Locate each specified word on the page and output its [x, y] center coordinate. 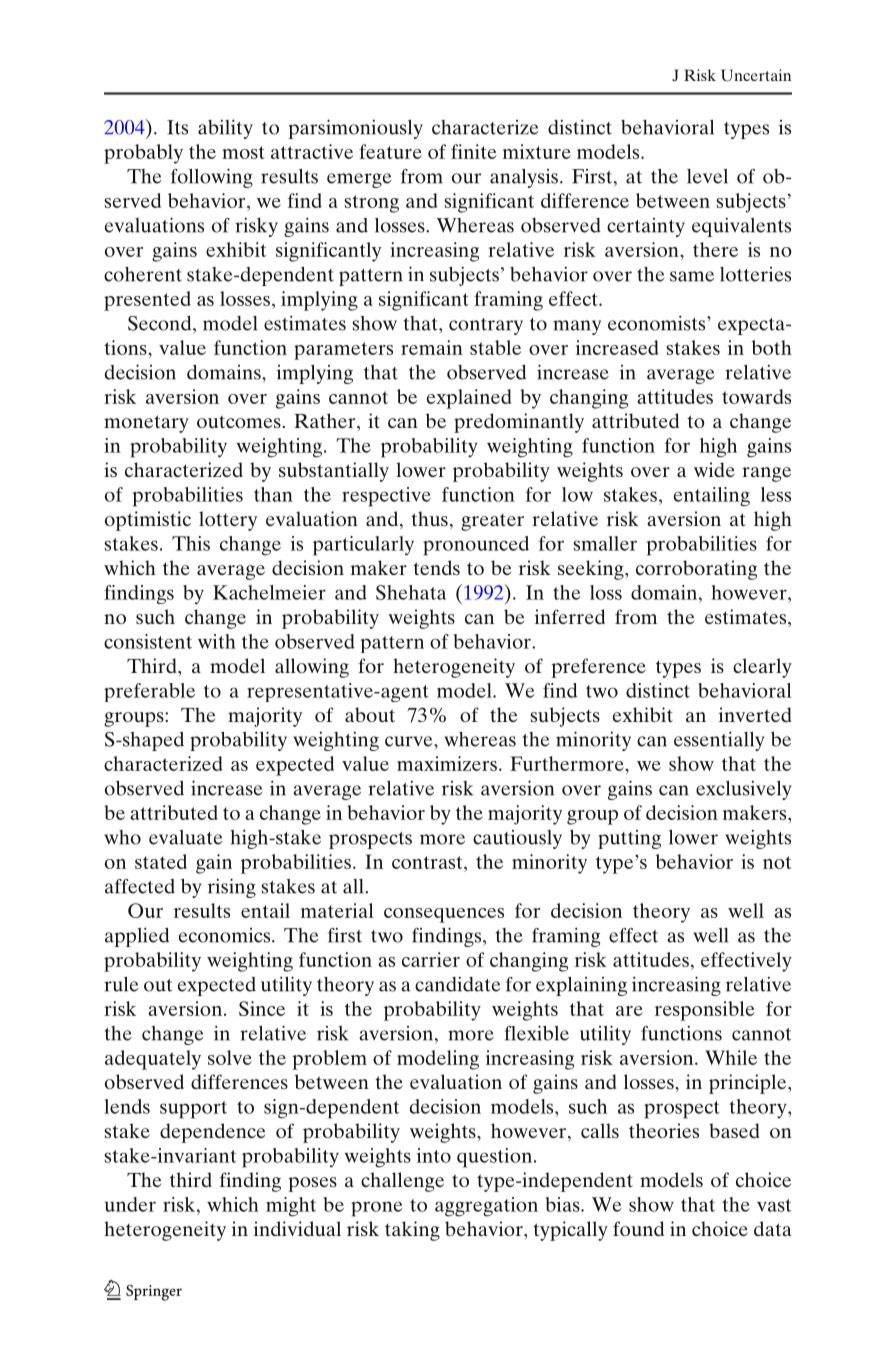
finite [474, 151]
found [638, 1228]
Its [177, 127]
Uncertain [756, 75]
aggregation [486, 1207]
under [130, 1204]
